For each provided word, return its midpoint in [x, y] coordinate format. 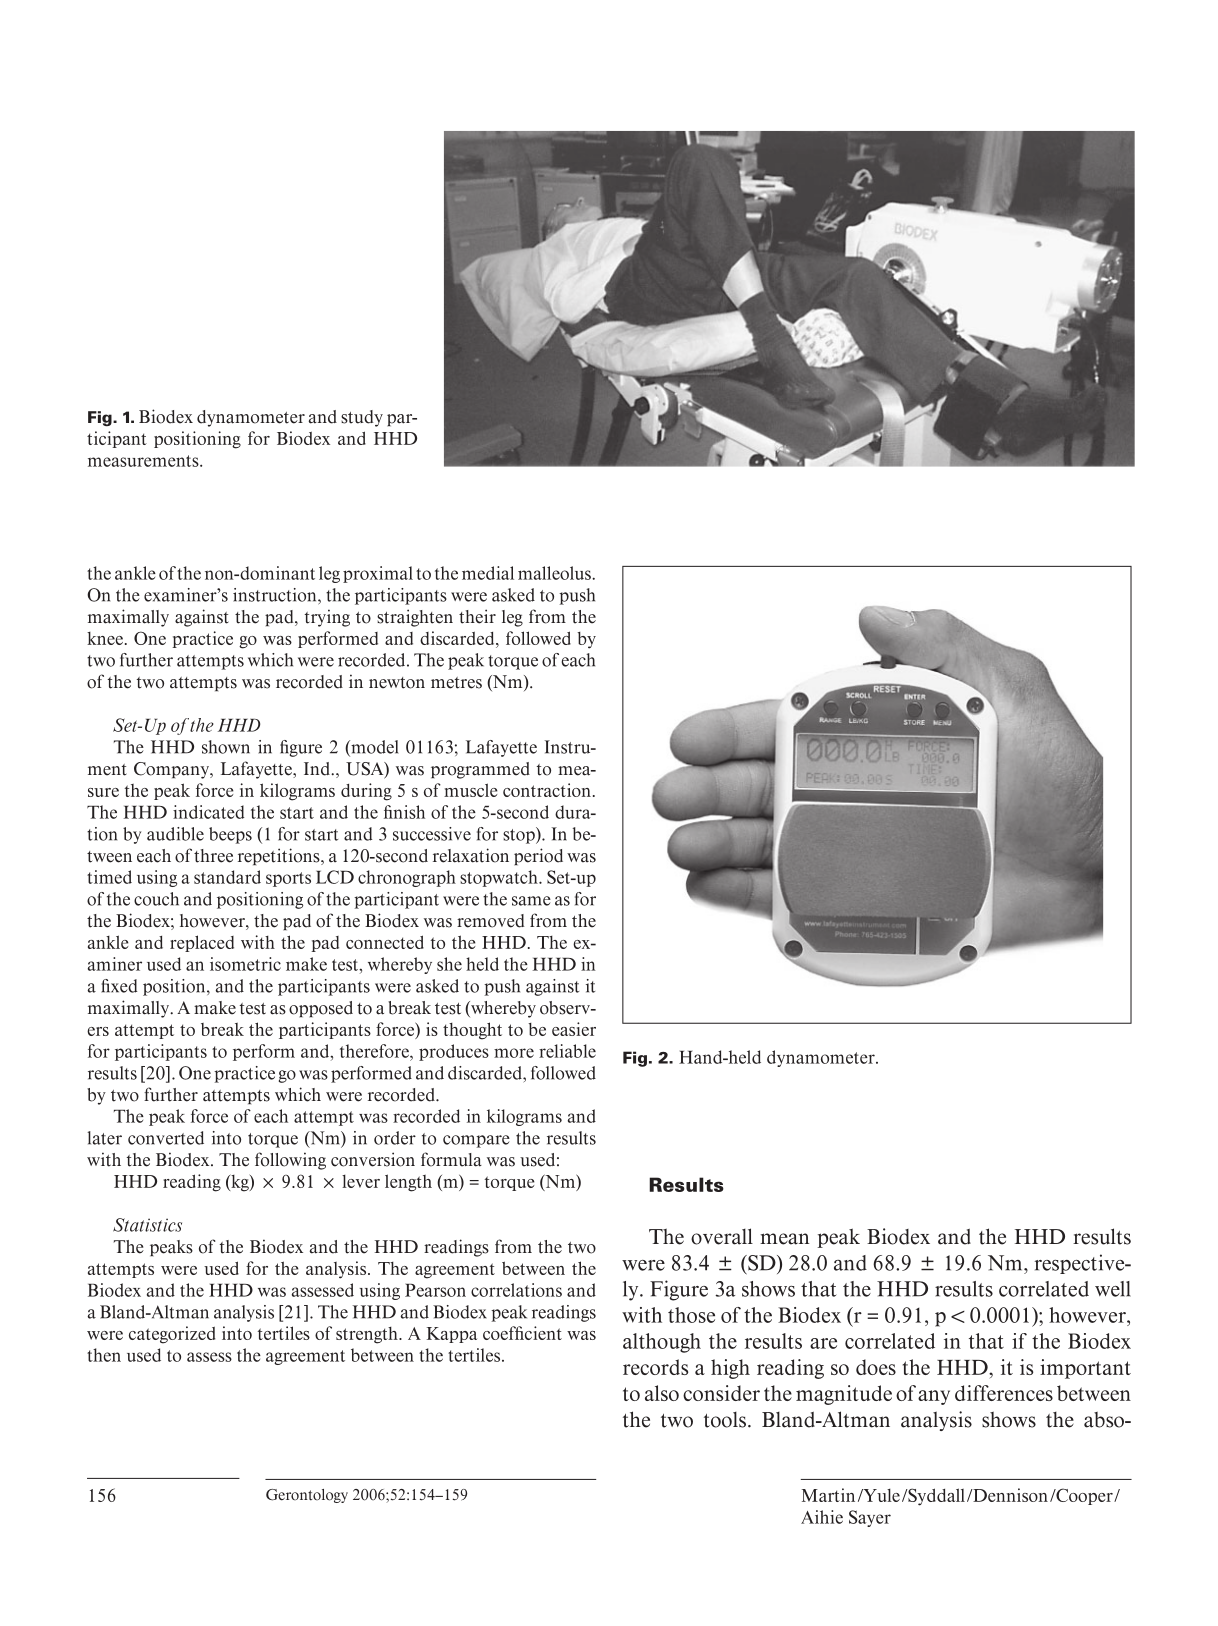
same [531, 901]
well [1113, 1289]
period [538, 856]
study [362, 418]
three [213, 856]
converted [166, 1138]
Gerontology [307, 1496]
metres [456, 683]
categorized [172, 1335]
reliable [567, 1051]
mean [784, 1239]
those [691, 1315]
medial [488, 573]
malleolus [555, 573]
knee [105, 638]
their [477, 616]
